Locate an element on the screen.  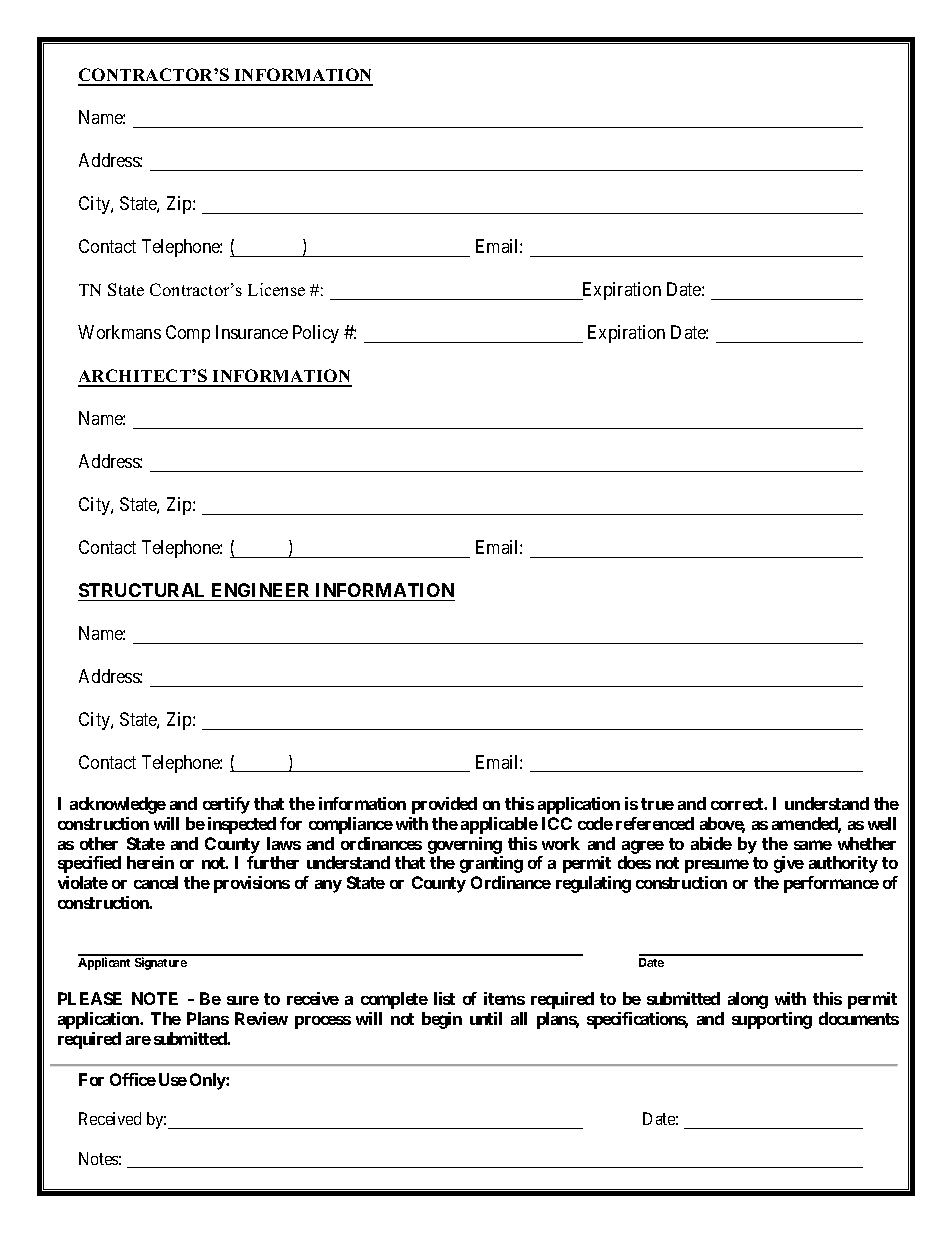
Use is located at coordinates (173, 1079).
